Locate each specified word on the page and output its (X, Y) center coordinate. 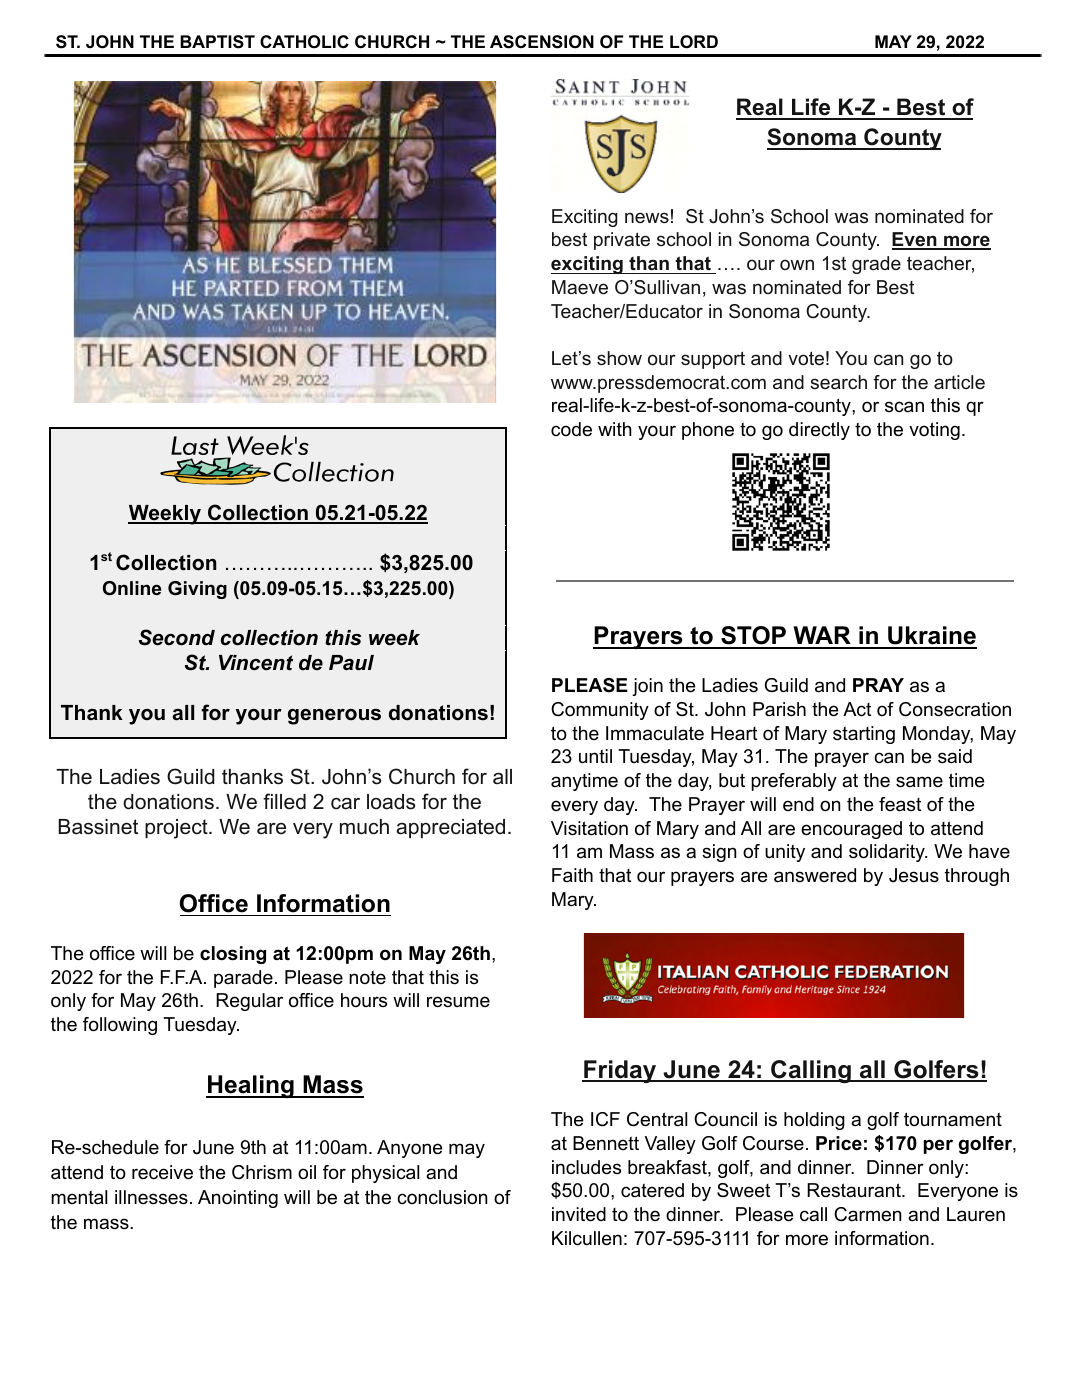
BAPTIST (217, 42)
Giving (197, 590)
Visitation (589, 828)
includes (586, 1167)
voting (934, 431)
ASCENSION (542, 42)
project (177, 829)
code (571, 429)
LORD (694, 42)
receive (162, 1172)
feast (900, 804)
